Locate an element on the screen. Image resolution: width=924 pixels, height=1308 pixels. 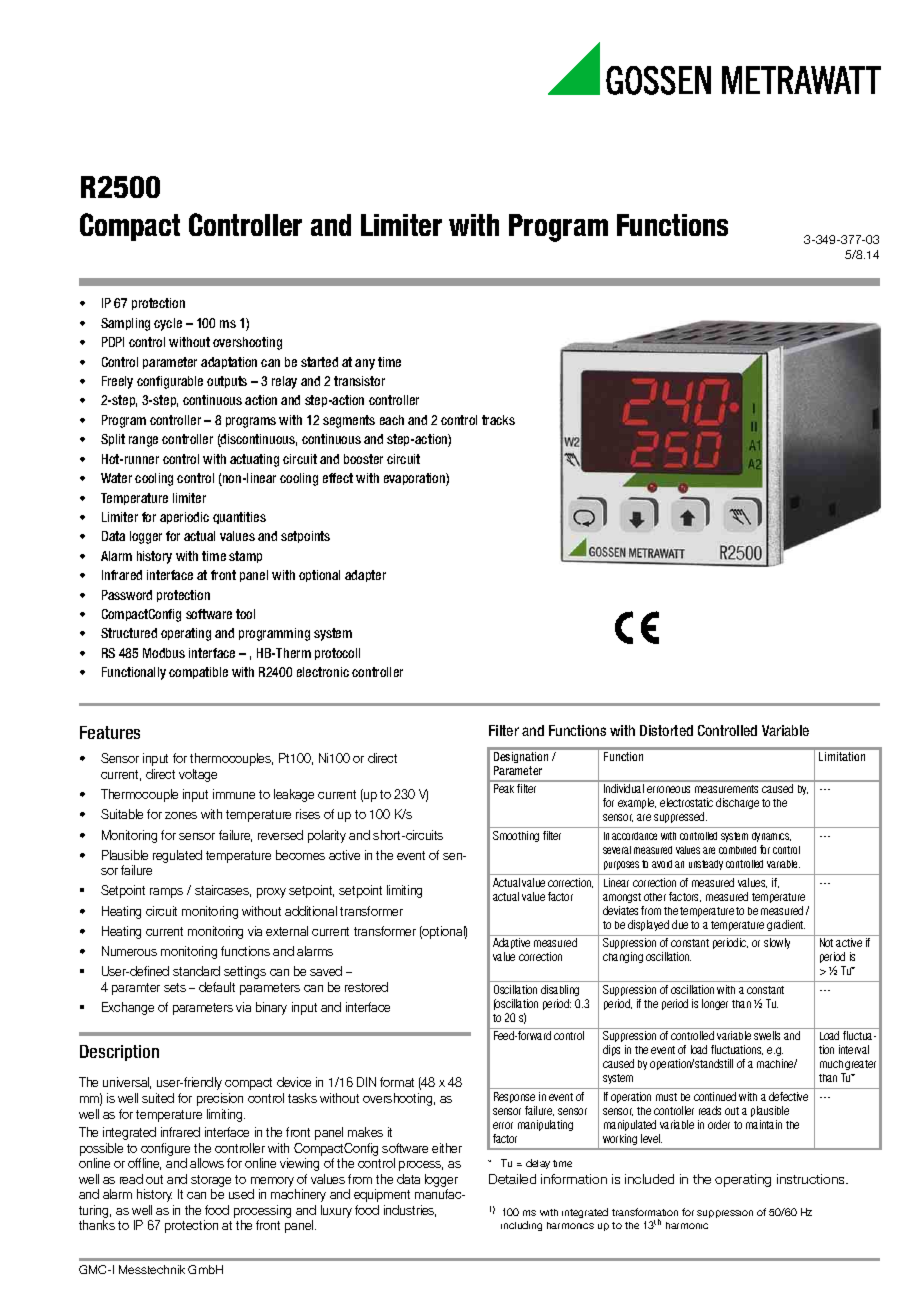
sets is located at coordinates (175, 987).
